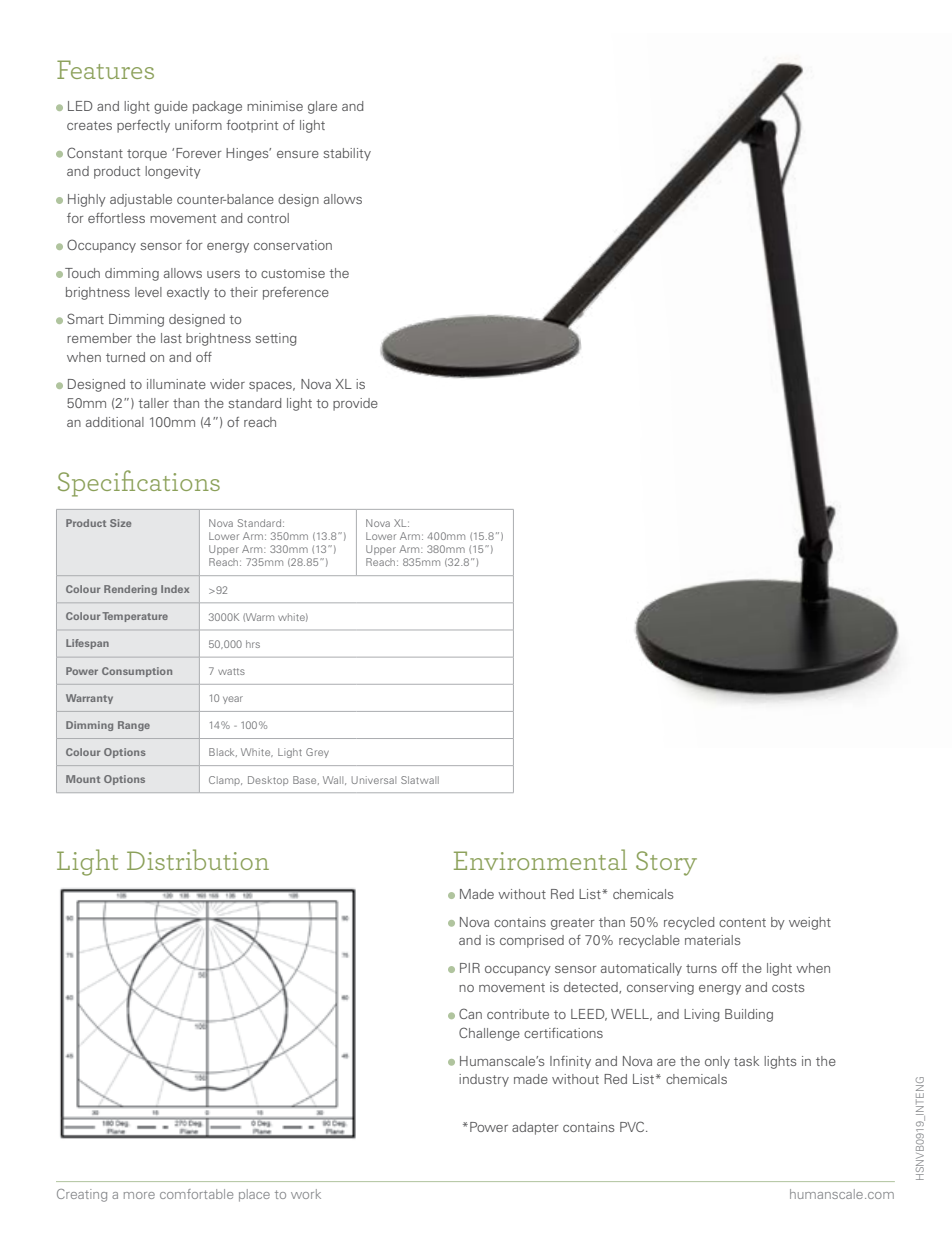 The image size is (952, 1233). Describe the element at coordinates (196, 1194) in the screenshot. I see `comfortable` at that location.
